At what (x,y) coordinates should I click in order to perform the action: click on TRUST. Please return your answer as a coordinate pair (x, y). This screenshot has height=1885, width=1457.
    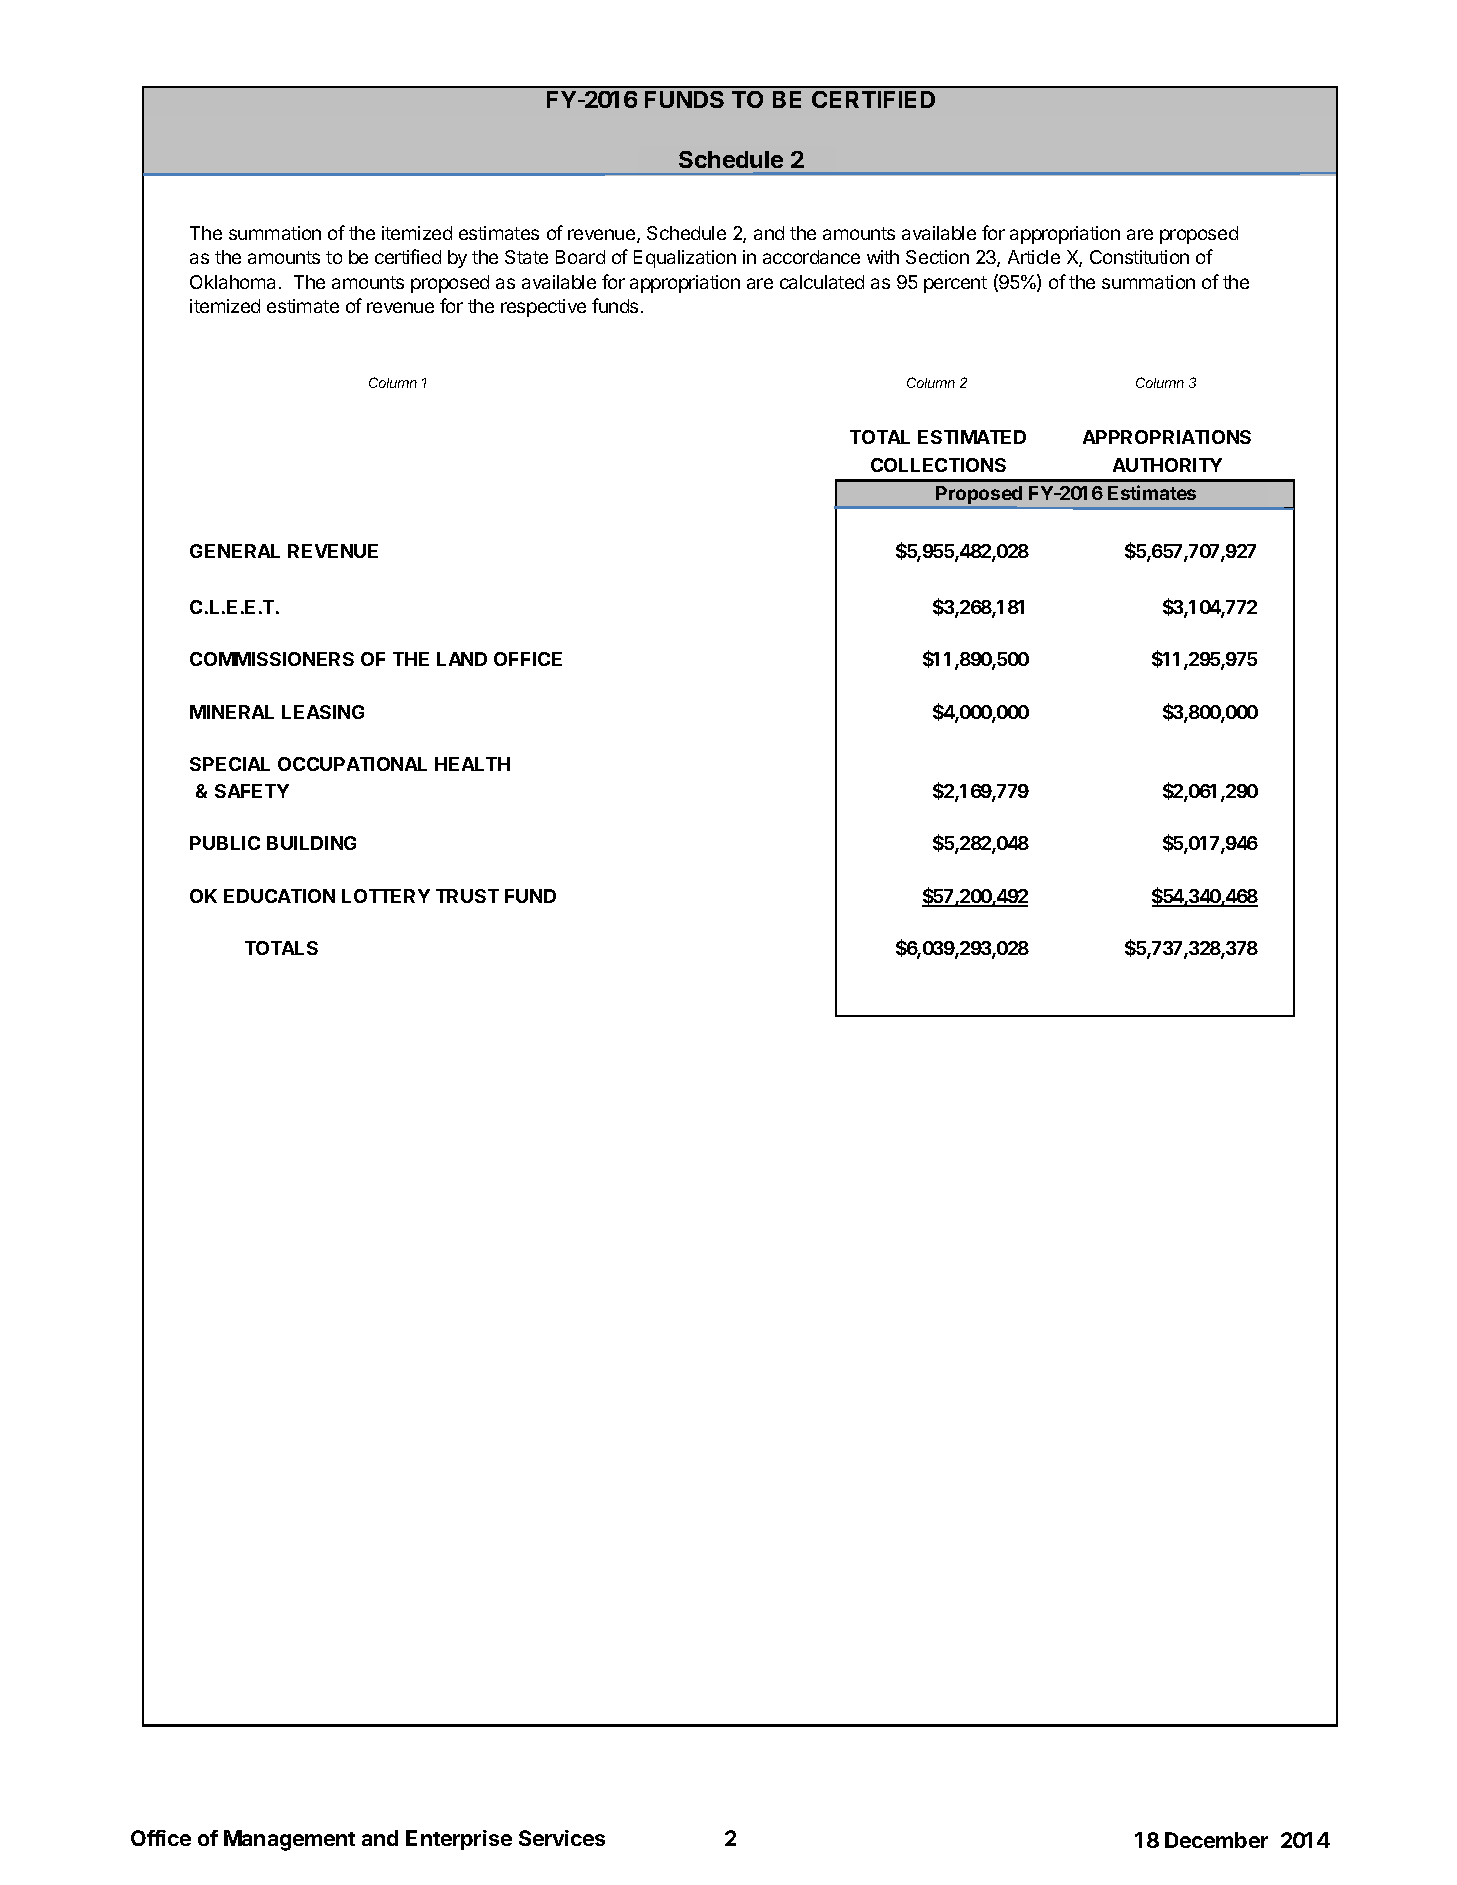
    Looking at the image, I should click on (467, 896).
